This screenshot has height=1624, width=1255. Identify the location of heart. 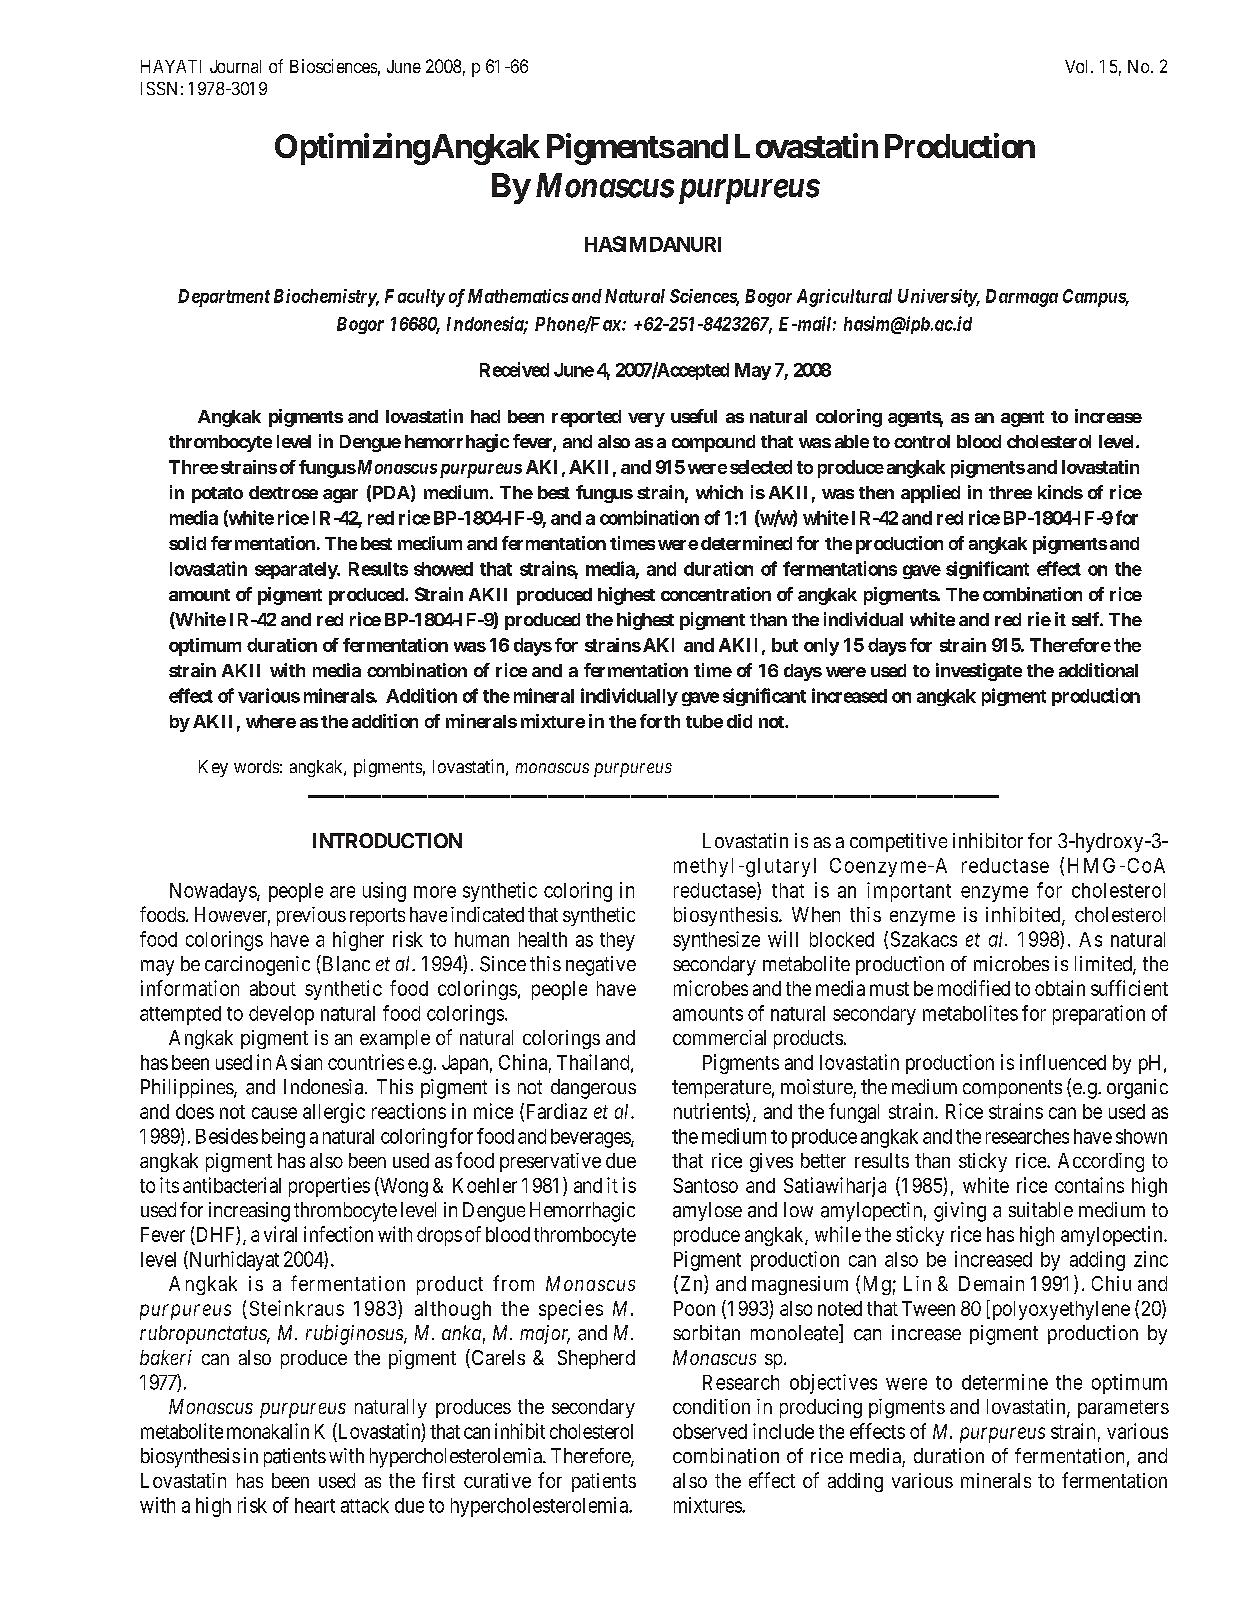
(315, 1505).
